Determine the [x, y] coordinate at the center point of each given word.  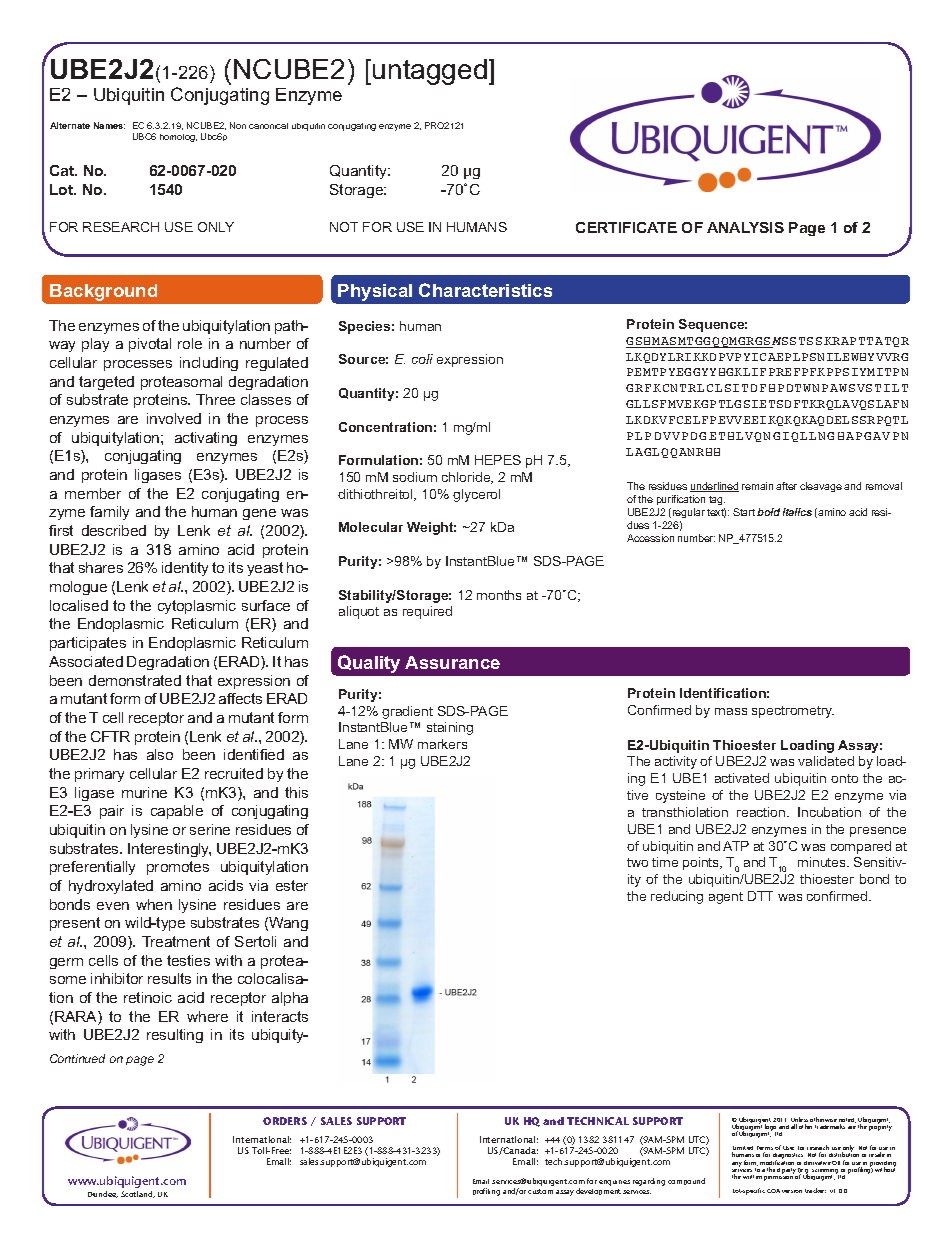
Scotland [138, 1194]
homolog [178, 138]
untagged [430, 72]
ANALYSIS [745, 227]
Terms [765, 1149]
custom [540, 1191]
